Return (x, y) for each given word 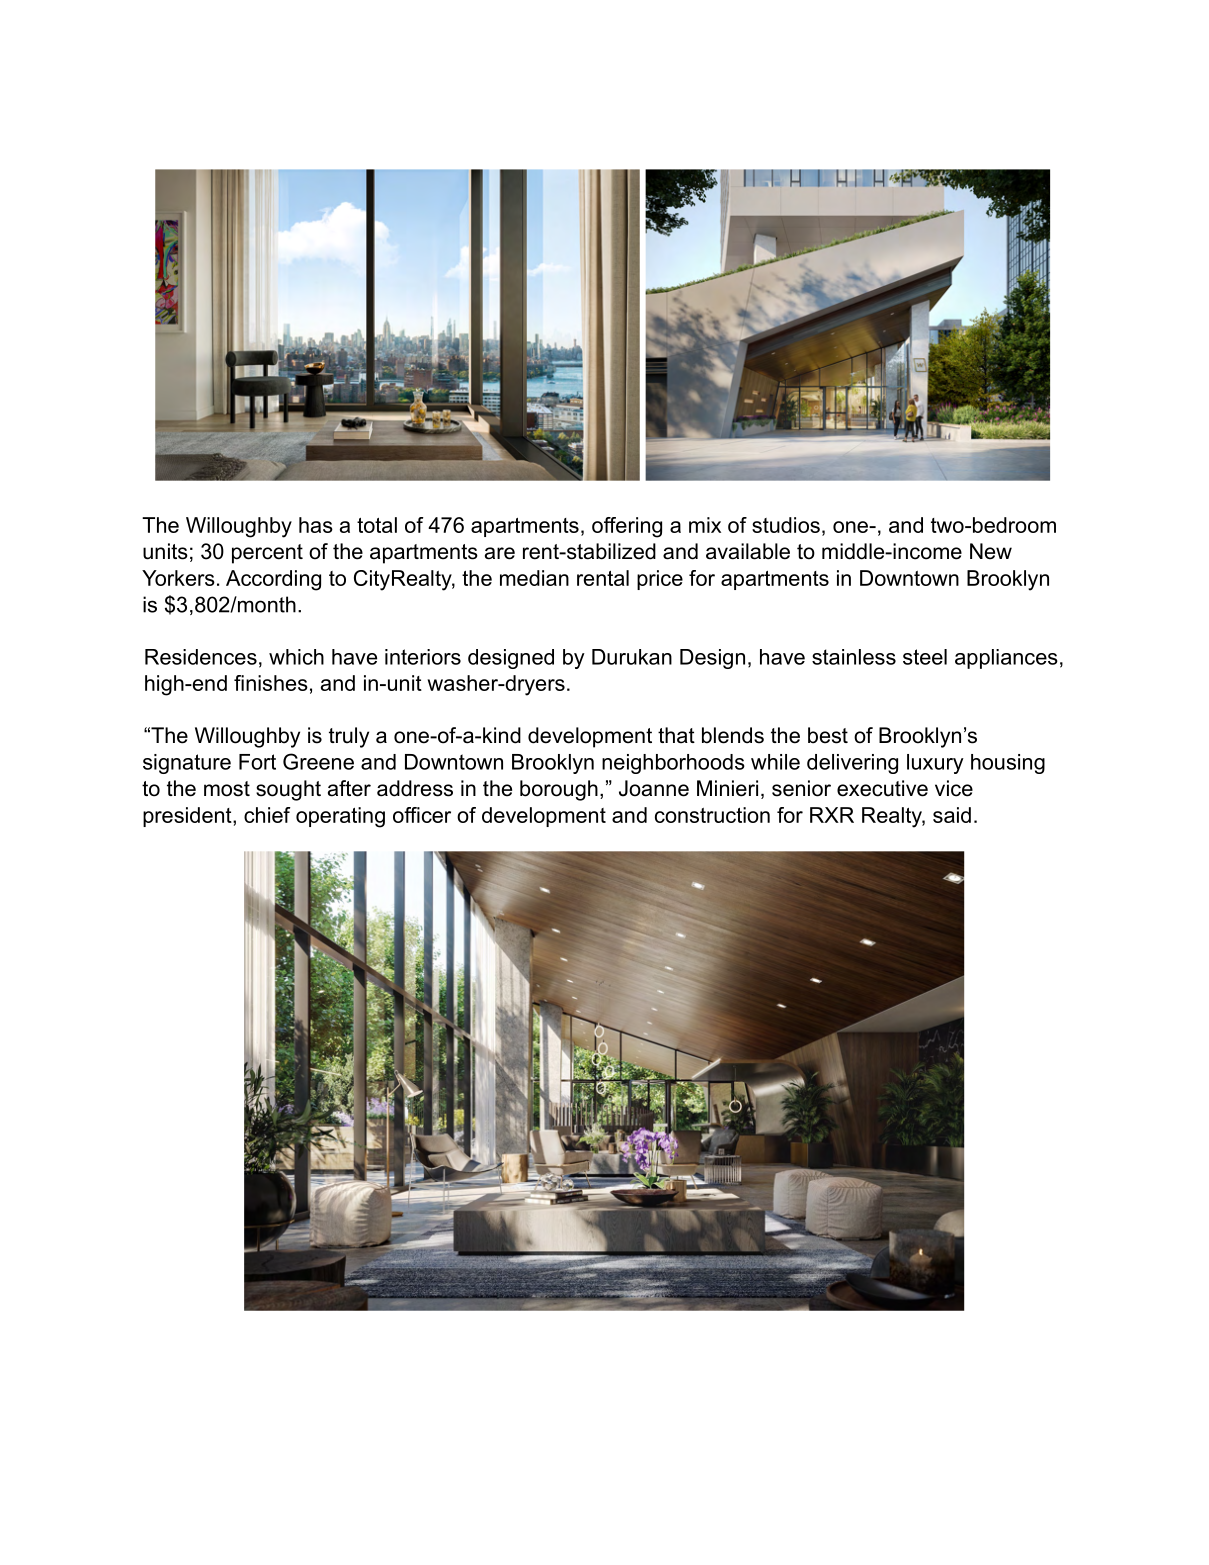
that (676, 735)
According (273, 580)
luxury (935, 764)
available (748, 551)
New (991, 551)
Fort (257, 762)
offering (627, 527)
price (660, 580)
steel (925, 657)
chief (267, 815)
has (316, 525)
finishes (271, 683)
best (828, 735)
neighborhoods (673, 764)
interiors (423, 657)
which (296, 657)
